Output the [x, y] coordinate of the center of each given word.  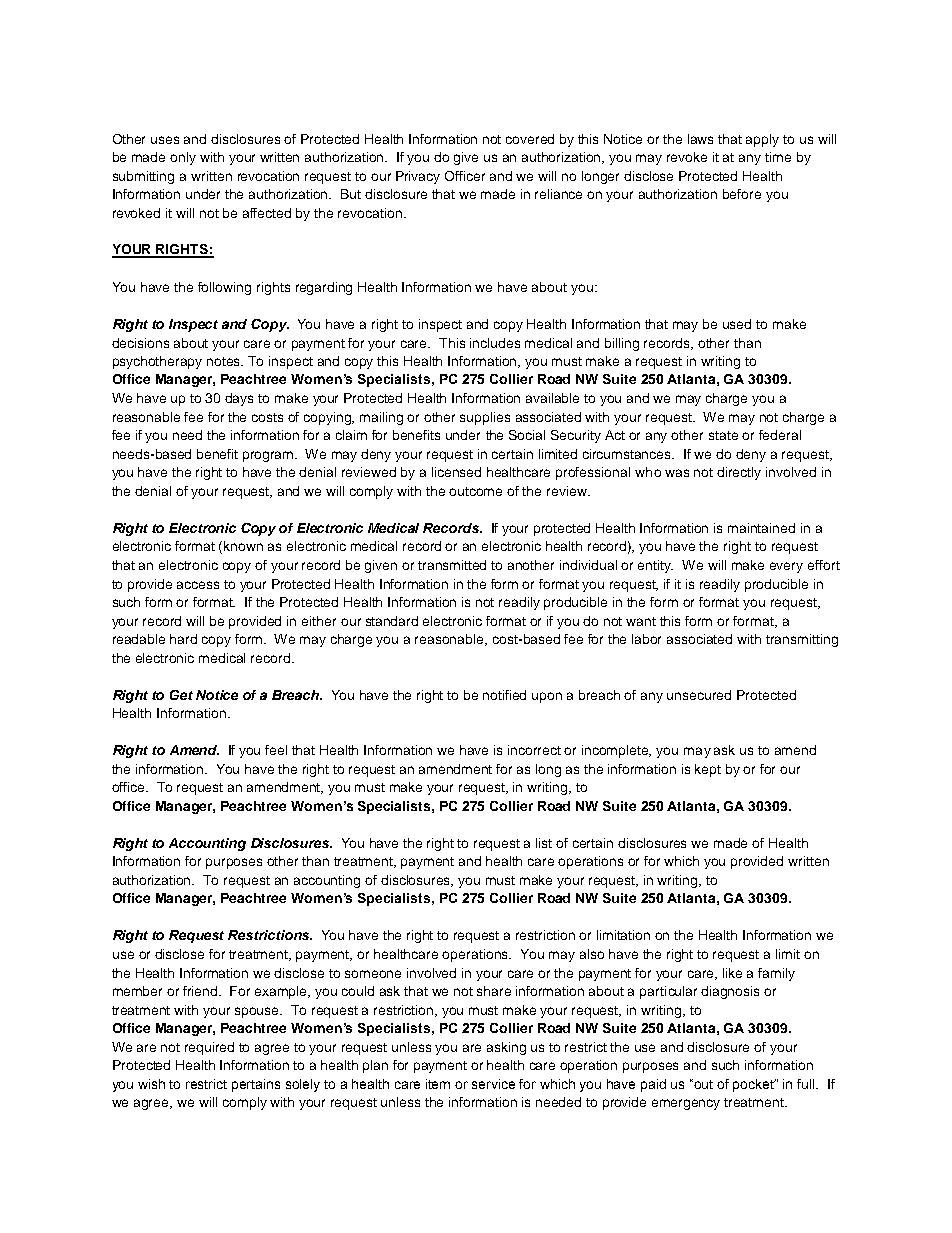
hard [183, 639]
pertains [256, 1085]
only [183, 158]
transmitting [802, 640]
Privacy [418, 177]
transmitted [452, 565]
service [493, 1084]
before [742, 194]
